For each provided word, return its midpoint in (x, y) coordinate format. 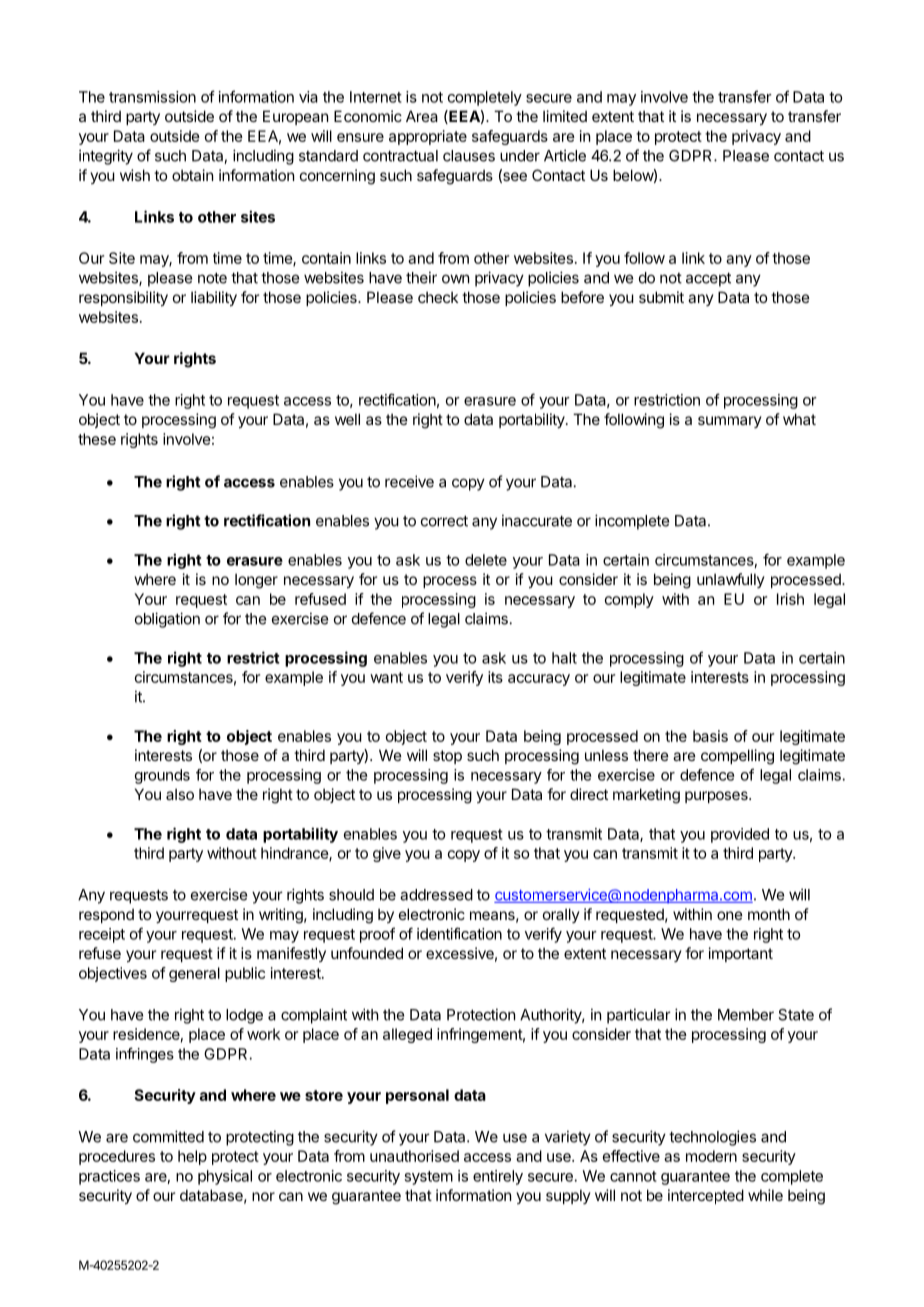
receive (409, 481)
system (428, 1178)
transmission (152, 97)
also (180, 794)
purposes (717, 797)
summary (730, 422)
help (192, 1157)
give (387, 854)
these (97, 439)
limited (565, 116)
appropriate (428, 137)
